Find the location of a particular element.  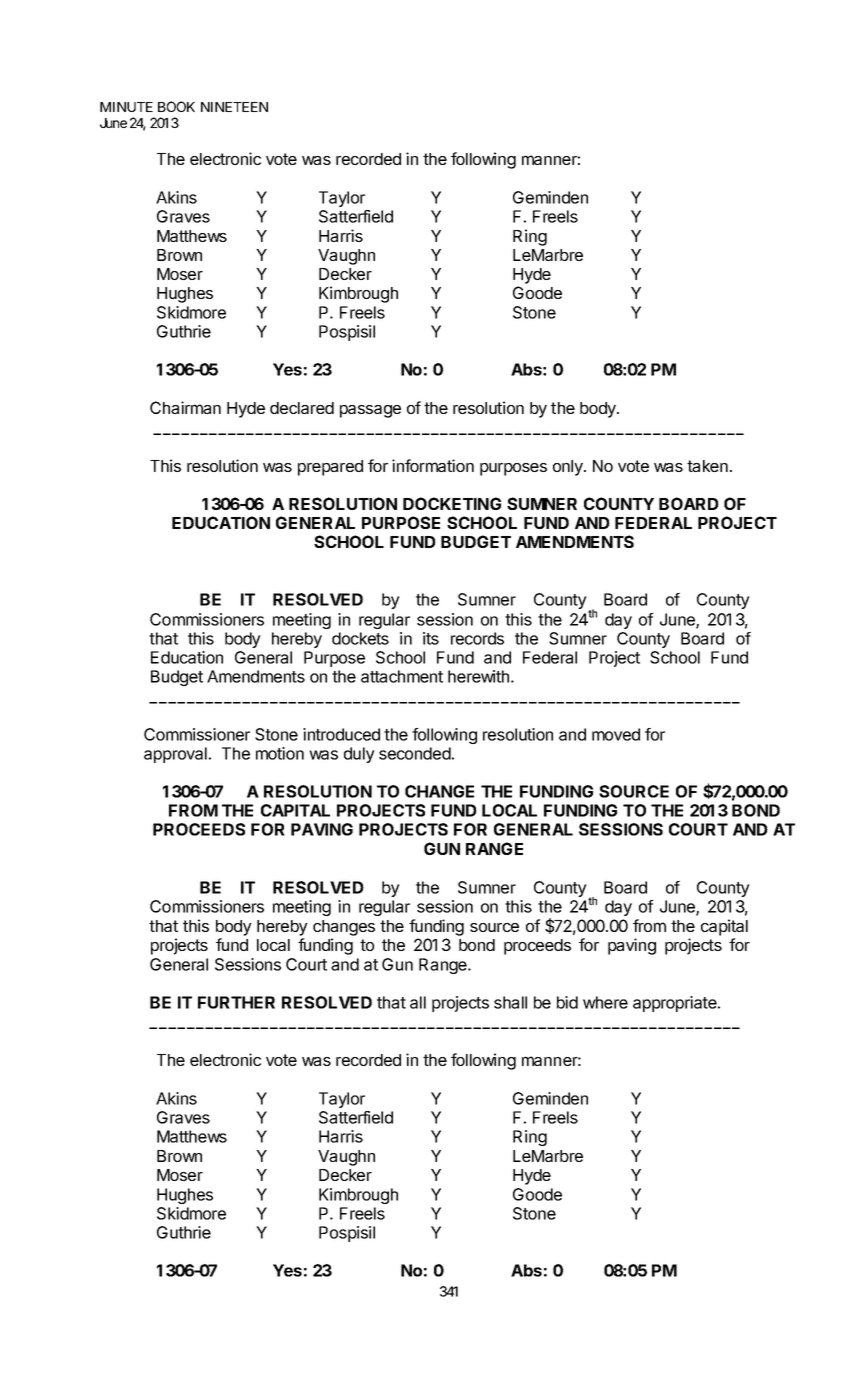

moved is located at coordinates (616, 734).
